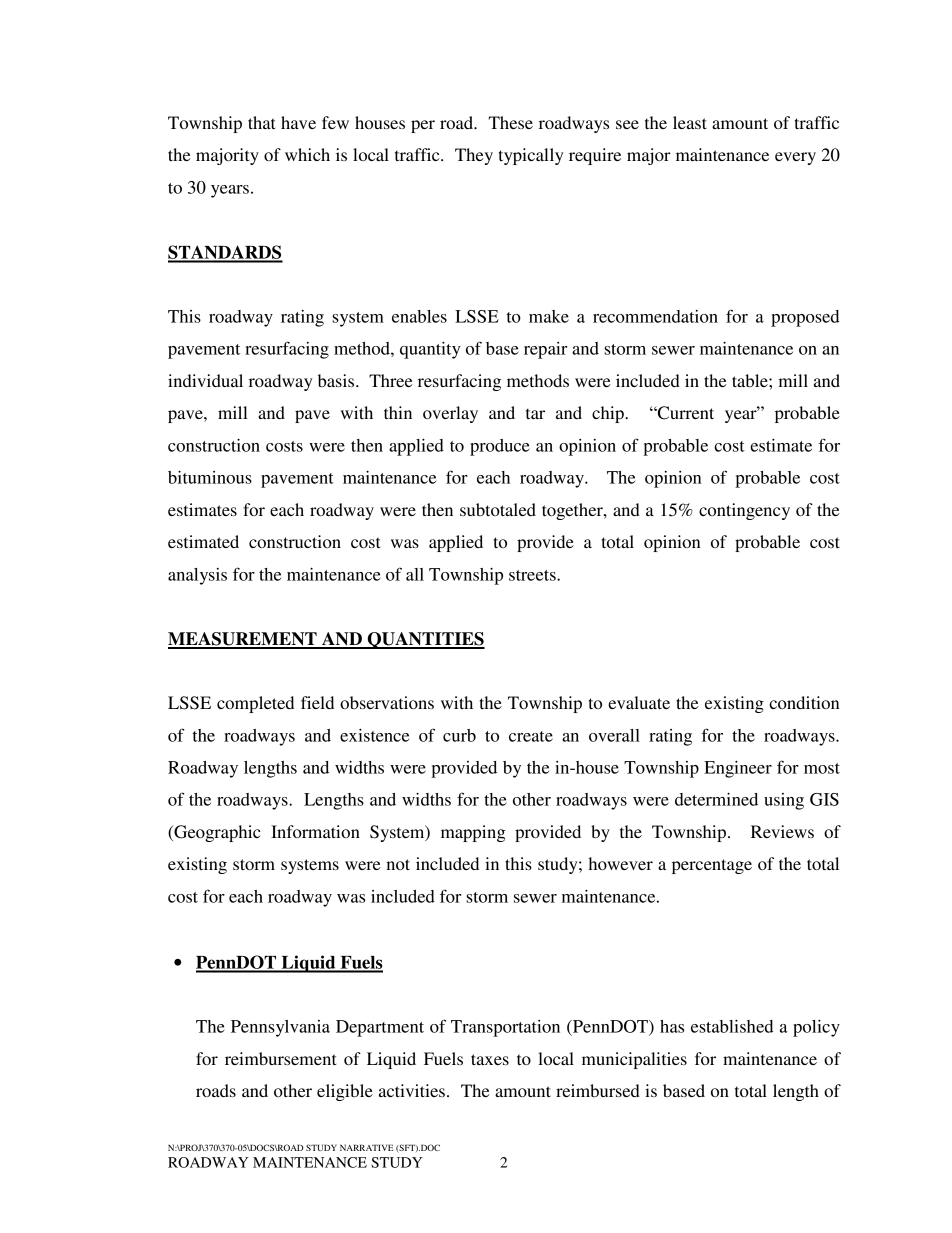 The width and height of the document is (952, 1233). Describe the element at coordinates (533, 575) in the document. I see `streets` at that location.
